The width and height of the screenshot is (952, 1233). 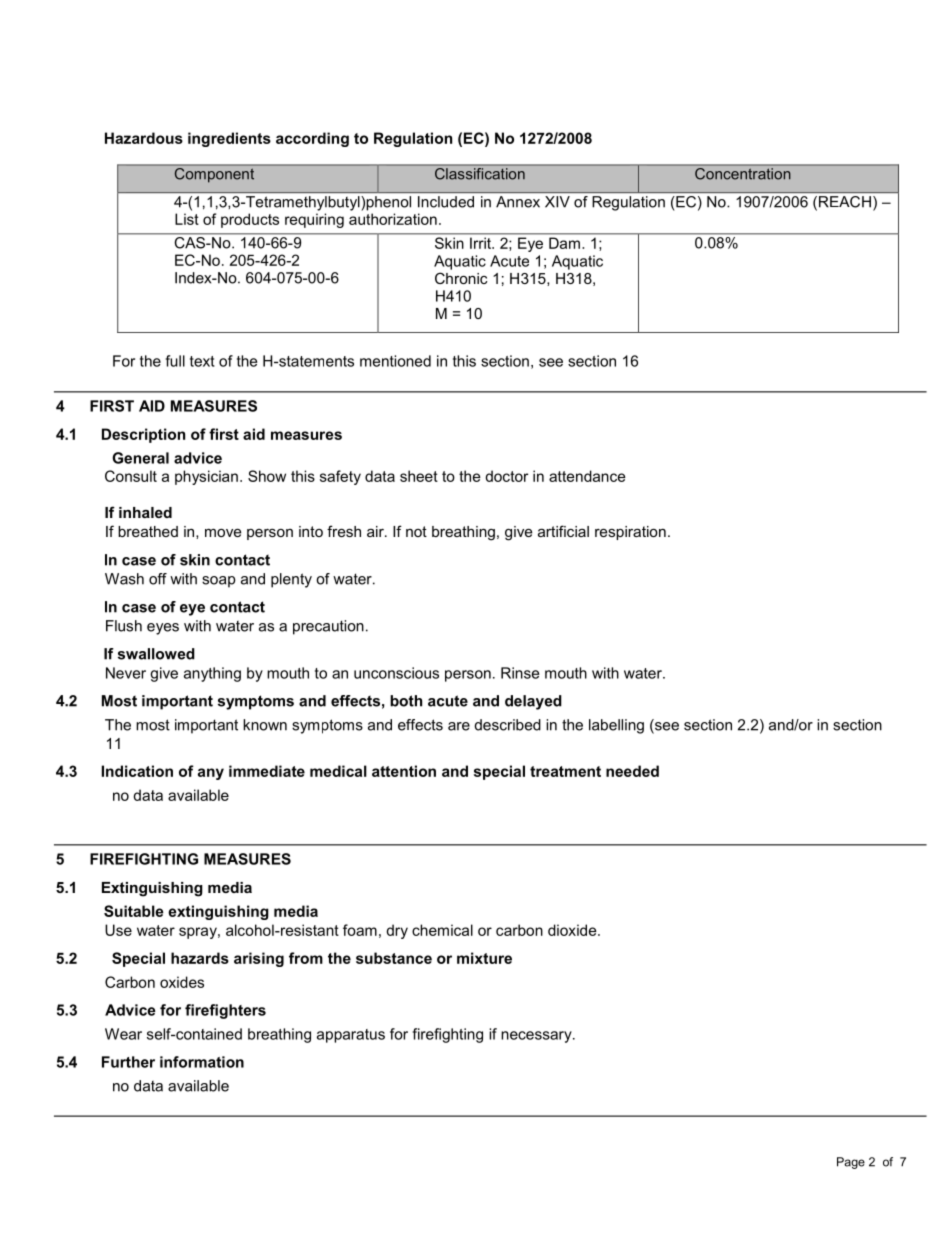 What do you see at coordinates (573, 930) in the screenshot?
I see `dioxide` at bounding box center [573, 930].
